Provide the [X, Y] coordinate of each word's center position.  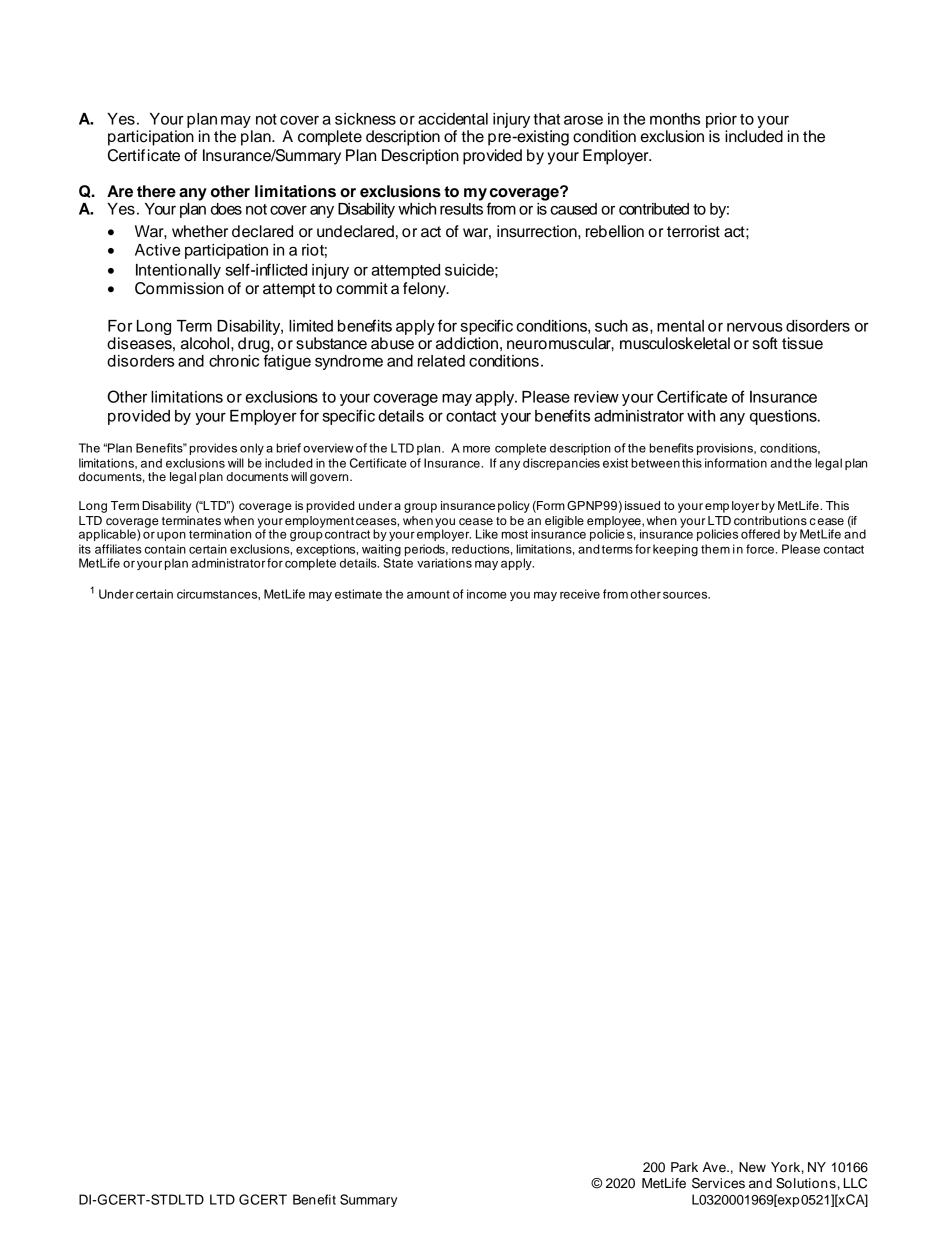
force [760, 549]
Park [684, 1167]
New [752, 1167]
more [476, 449]
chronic [234, 361]
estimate [358, 594]
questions [784, 417]
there [156, 191]
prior [721, 120]
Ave [715, 1167]
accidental [453, 119]
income [486, 594]
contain [165, 549]
